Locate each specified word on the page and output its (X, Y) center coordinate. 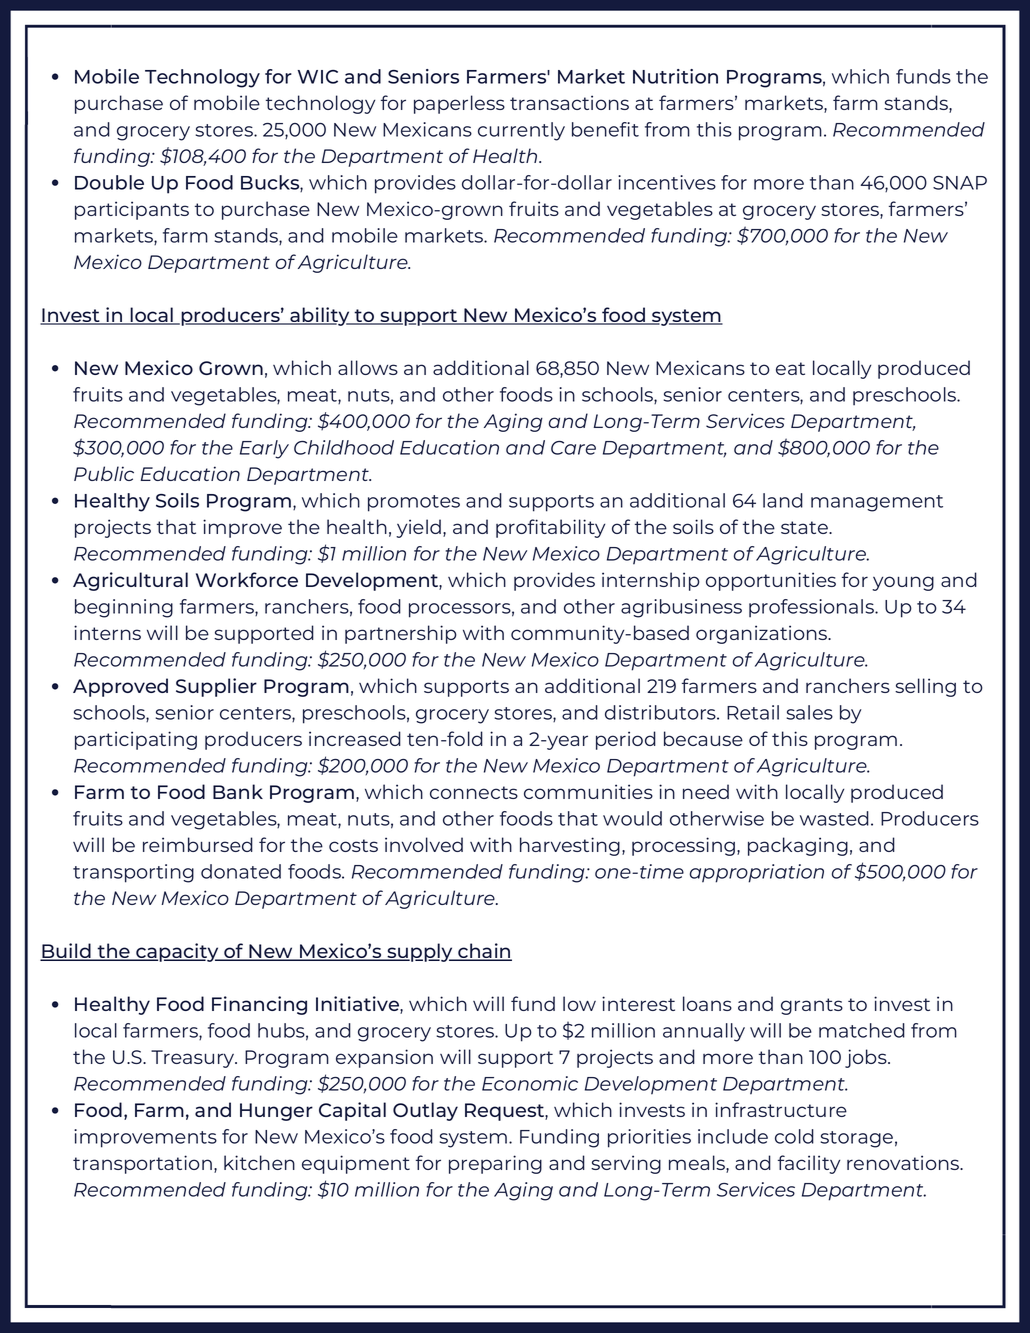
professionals (812, 608)
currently (521, 131)
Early (264, 449)
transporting (133, 873)
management (877, 503)
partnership (401, 634)
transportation (142, 1164)
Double (109, 182)
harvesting (570, 846)
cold (794, 1136)
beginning (124, 608)
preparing (495, 1164)
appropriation (757, 873)
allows (368, 367)
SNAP (960, 183)
